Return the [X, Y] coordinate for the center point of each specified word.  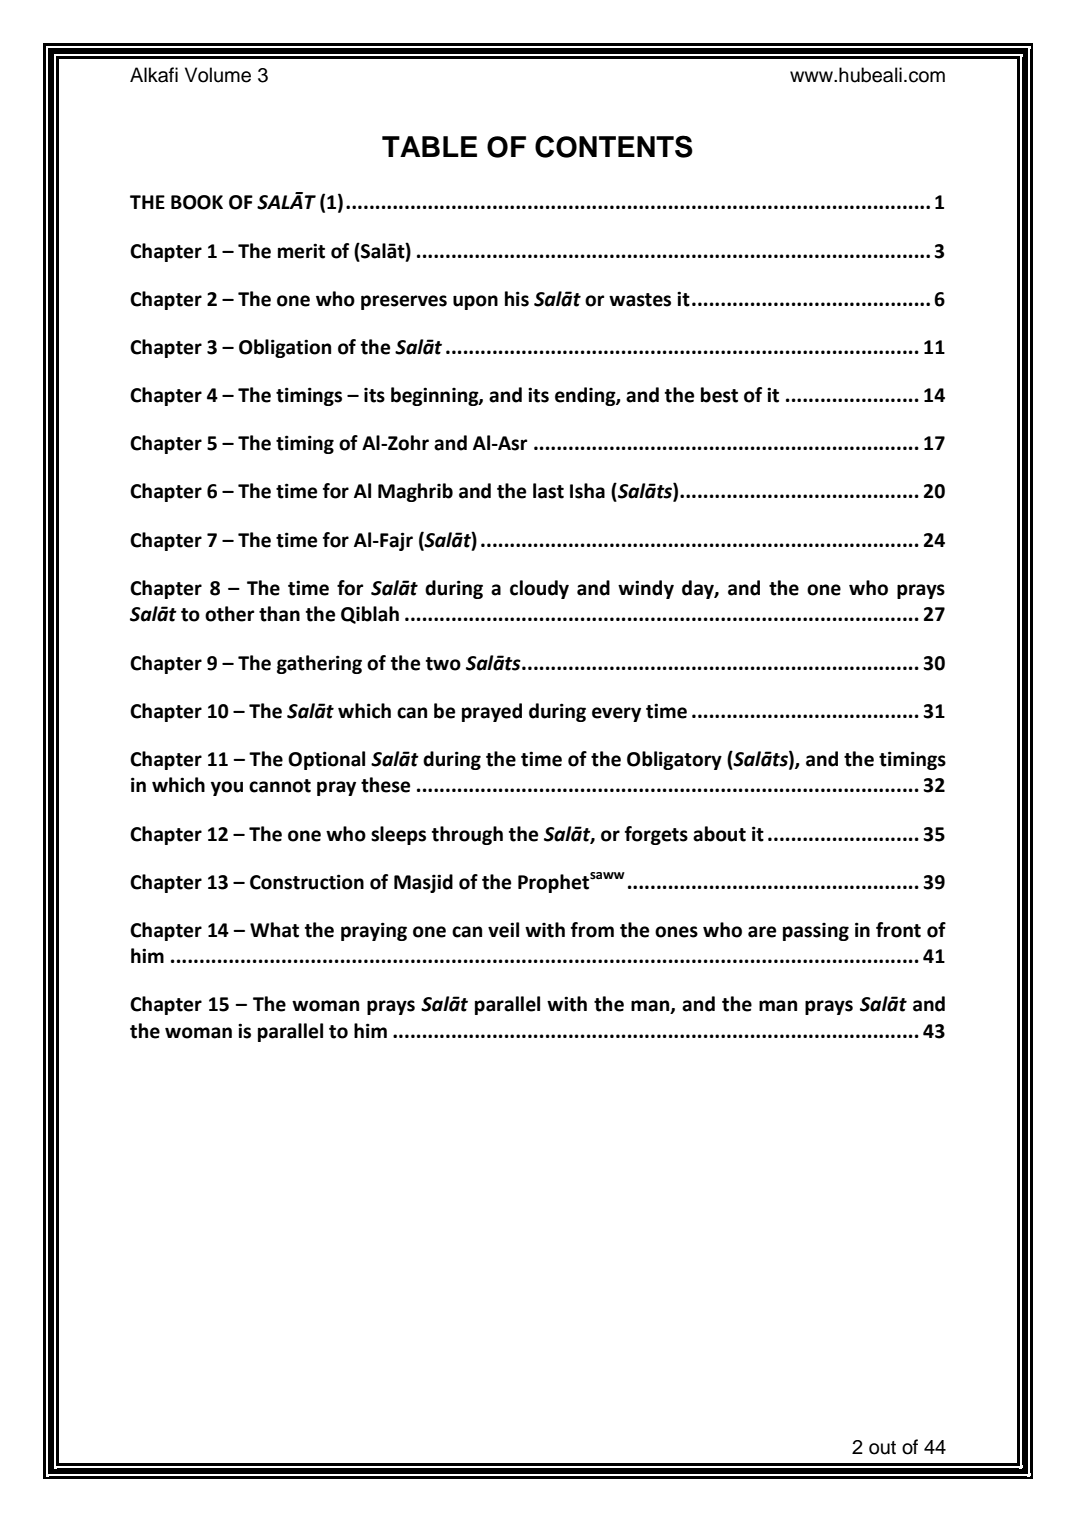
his [517, 299]
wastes [640, 300]
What [274, 930]
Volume [218, 75]
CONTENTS [614, 146]
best [719, 395]
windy [646, 589]
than [279, 614]
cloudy [539, 589]
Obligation [285, 348]
